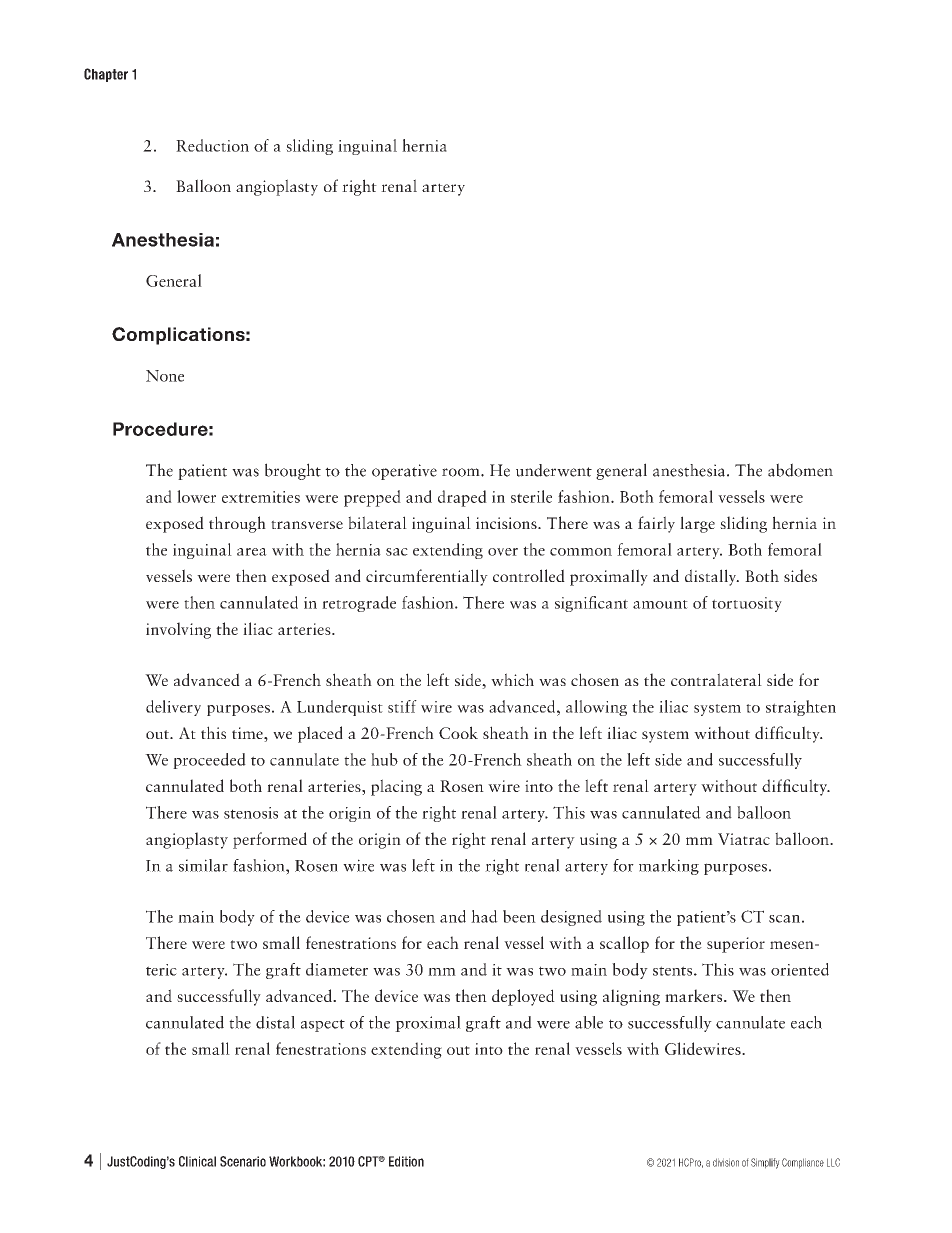 This image has height=1233, width=952. What do you see at coordinates (203, 865) in the image?
I see `similar` at bounding box center [203, 865].
